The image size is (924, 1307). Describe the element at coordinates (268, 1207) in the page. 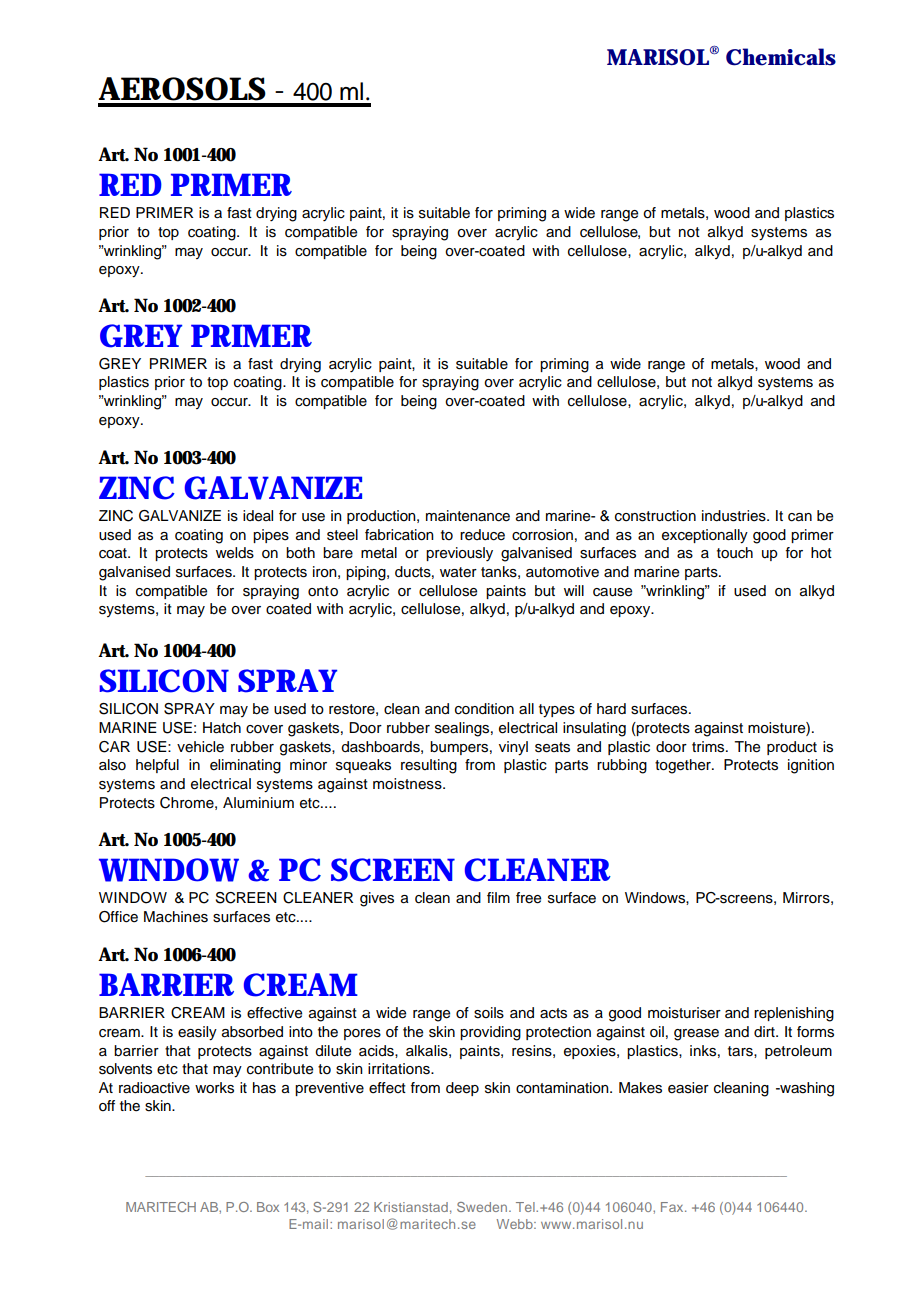

I see `Box` at that location.
